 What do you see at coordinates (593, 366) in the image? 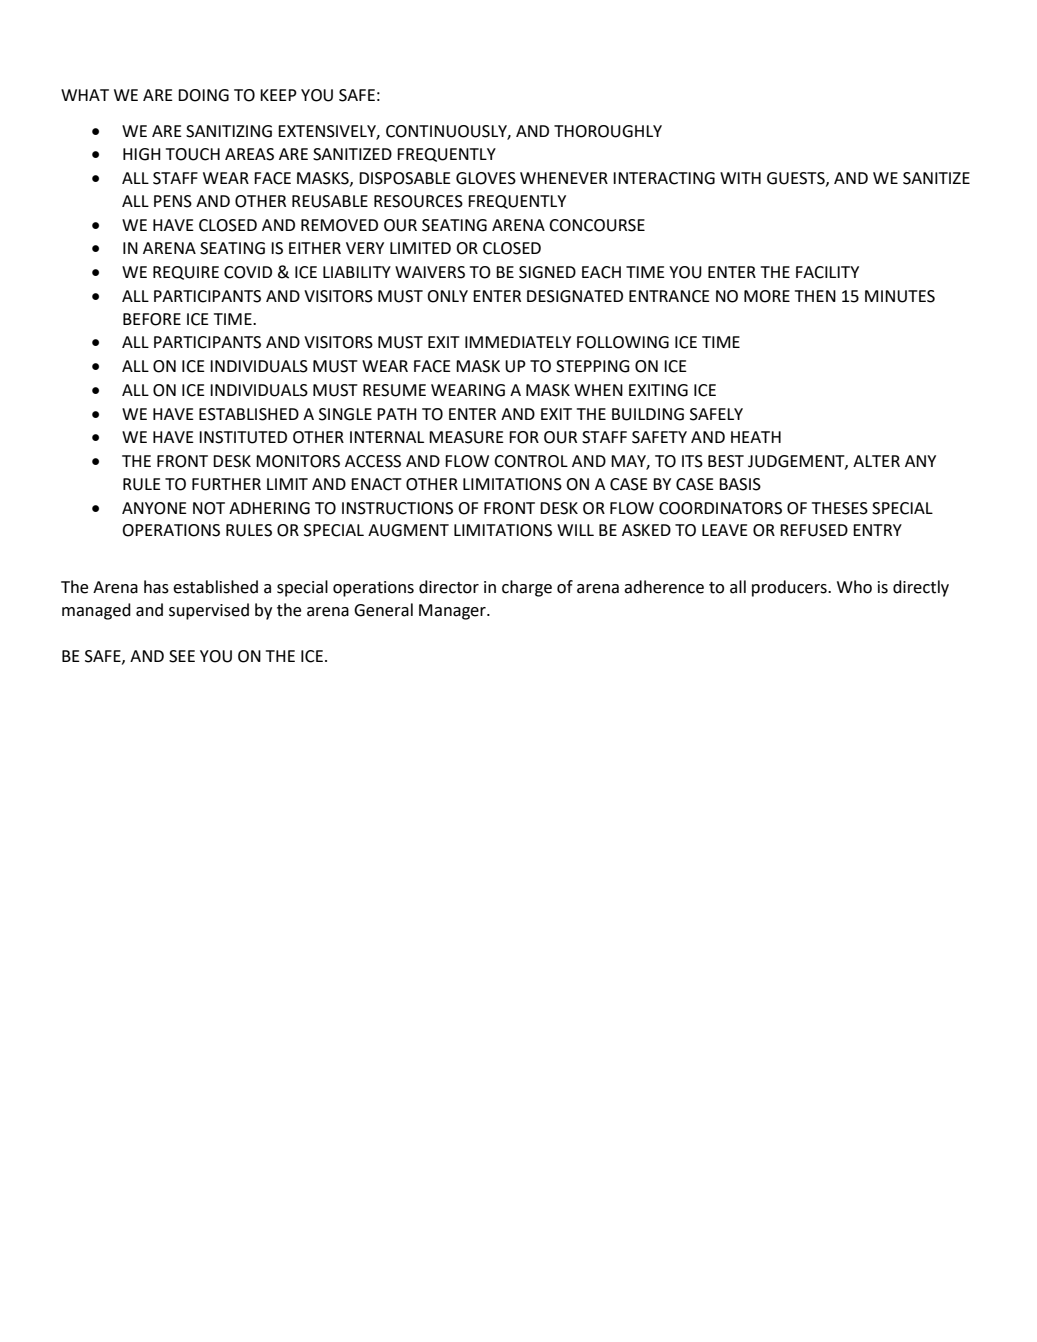
I see `STEPPING` at bounding box center [593, 366].
